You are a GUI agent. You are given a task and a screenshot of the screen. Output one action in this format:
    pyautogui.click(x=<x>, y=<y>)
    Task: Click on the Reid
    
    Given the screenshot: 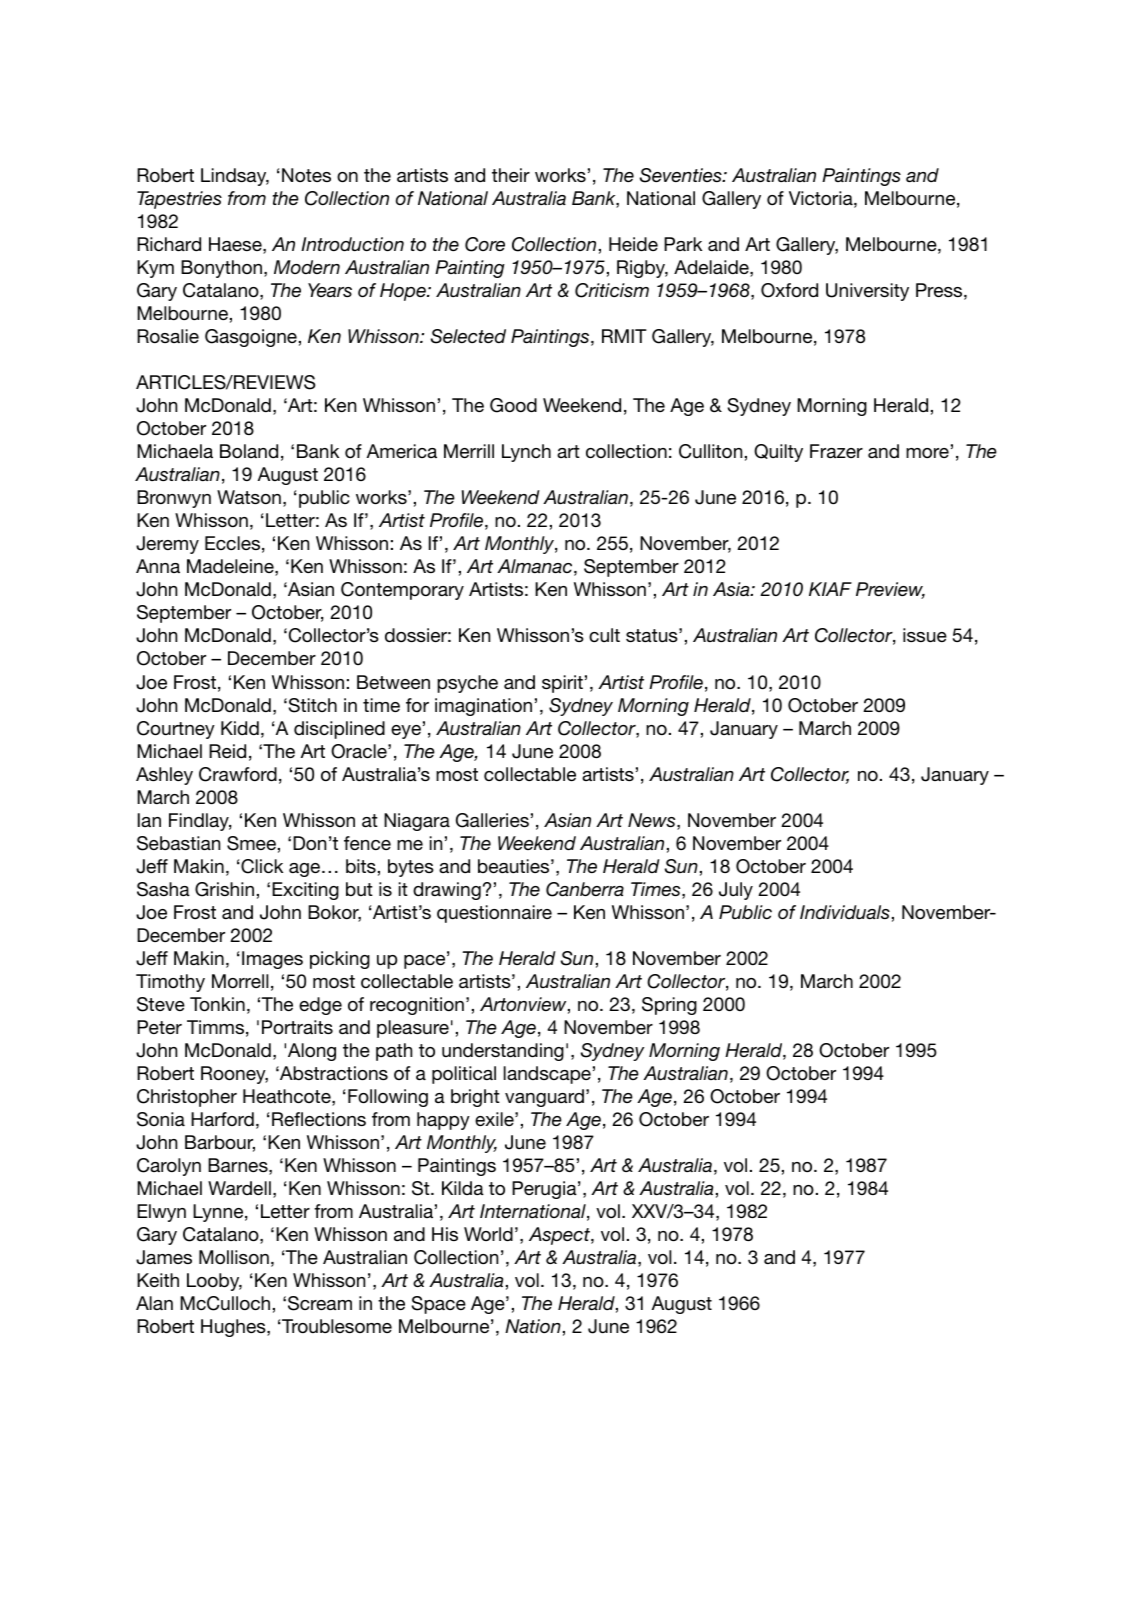 What is the action you would take?
    pyautogui.click(x=227, y=751)
